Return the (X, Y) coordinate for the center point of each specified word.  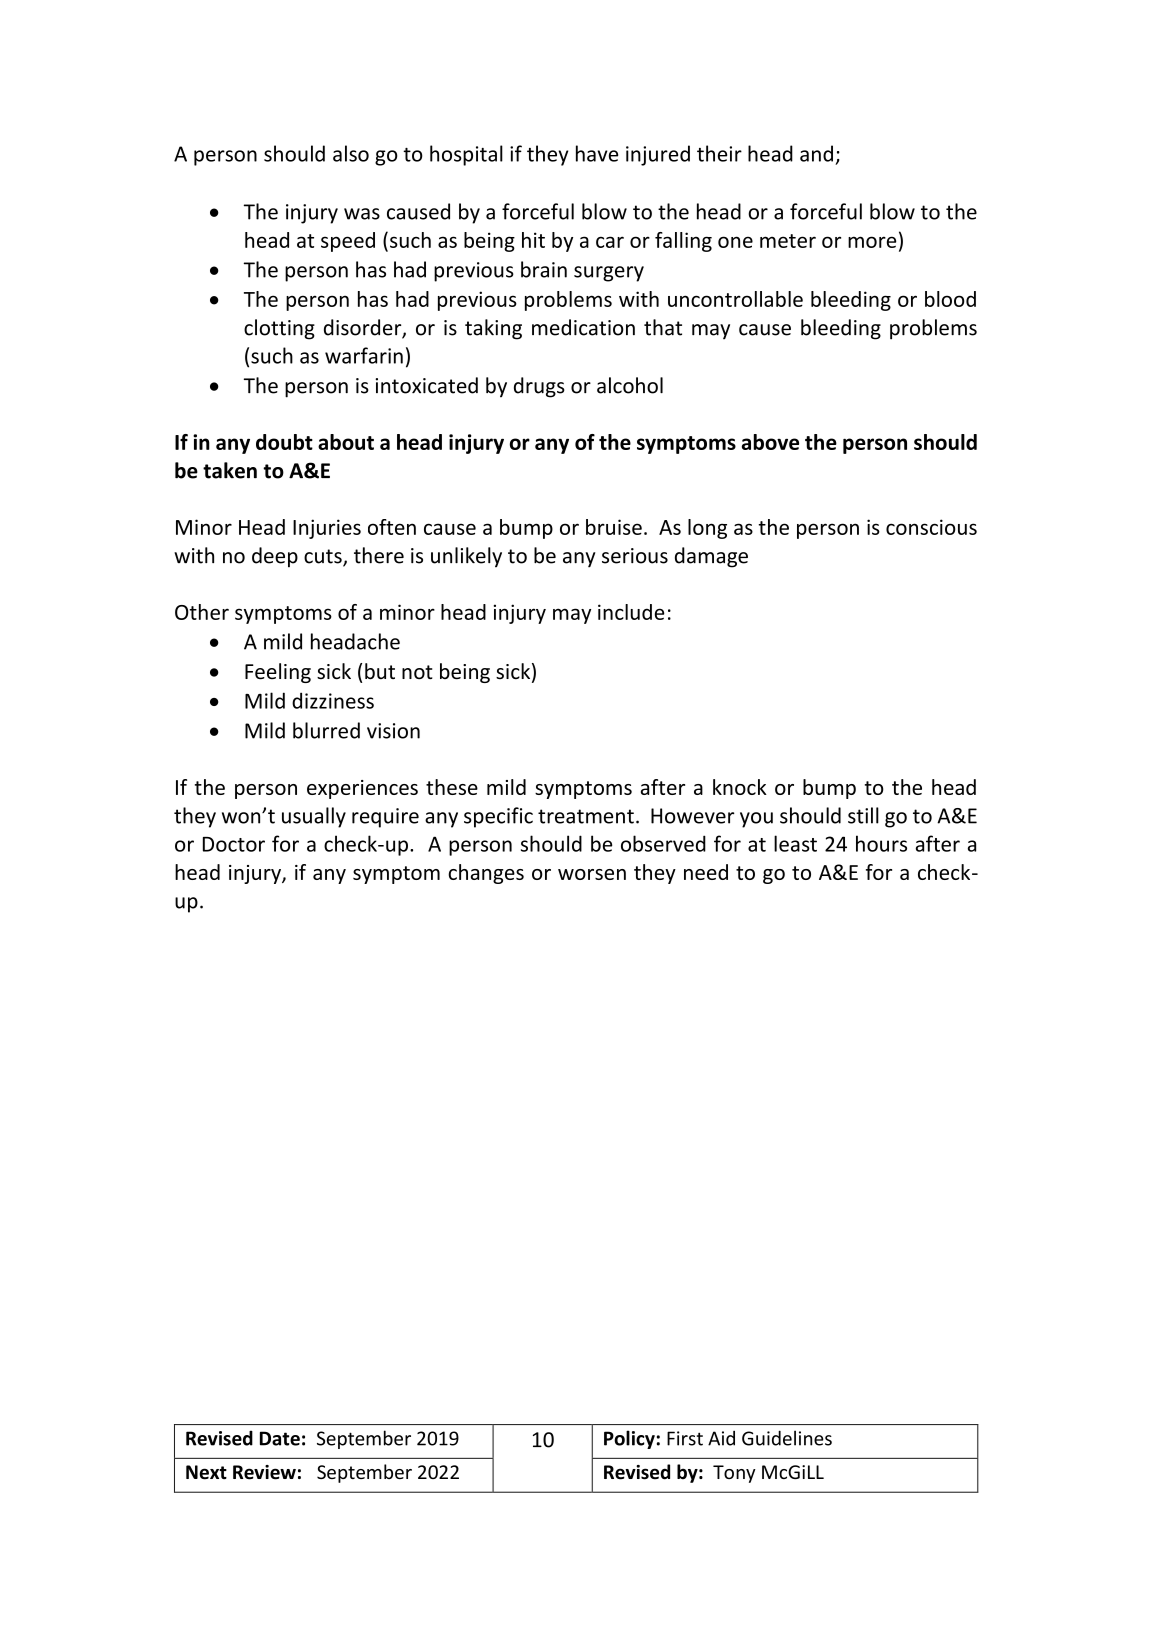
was (362, 214)
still (863, 815)
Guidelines (787, 1438)
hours (881, 843)
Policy (629, 1439)
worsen (592, 874)
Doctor (234, 844)
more (872, 242)
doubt (284, 442)
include (631, 612)
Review (264, 1472)
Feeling (278, 673)
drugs (539, 387)
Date (280, 1438)
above (770, 442)
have (597, 153)
